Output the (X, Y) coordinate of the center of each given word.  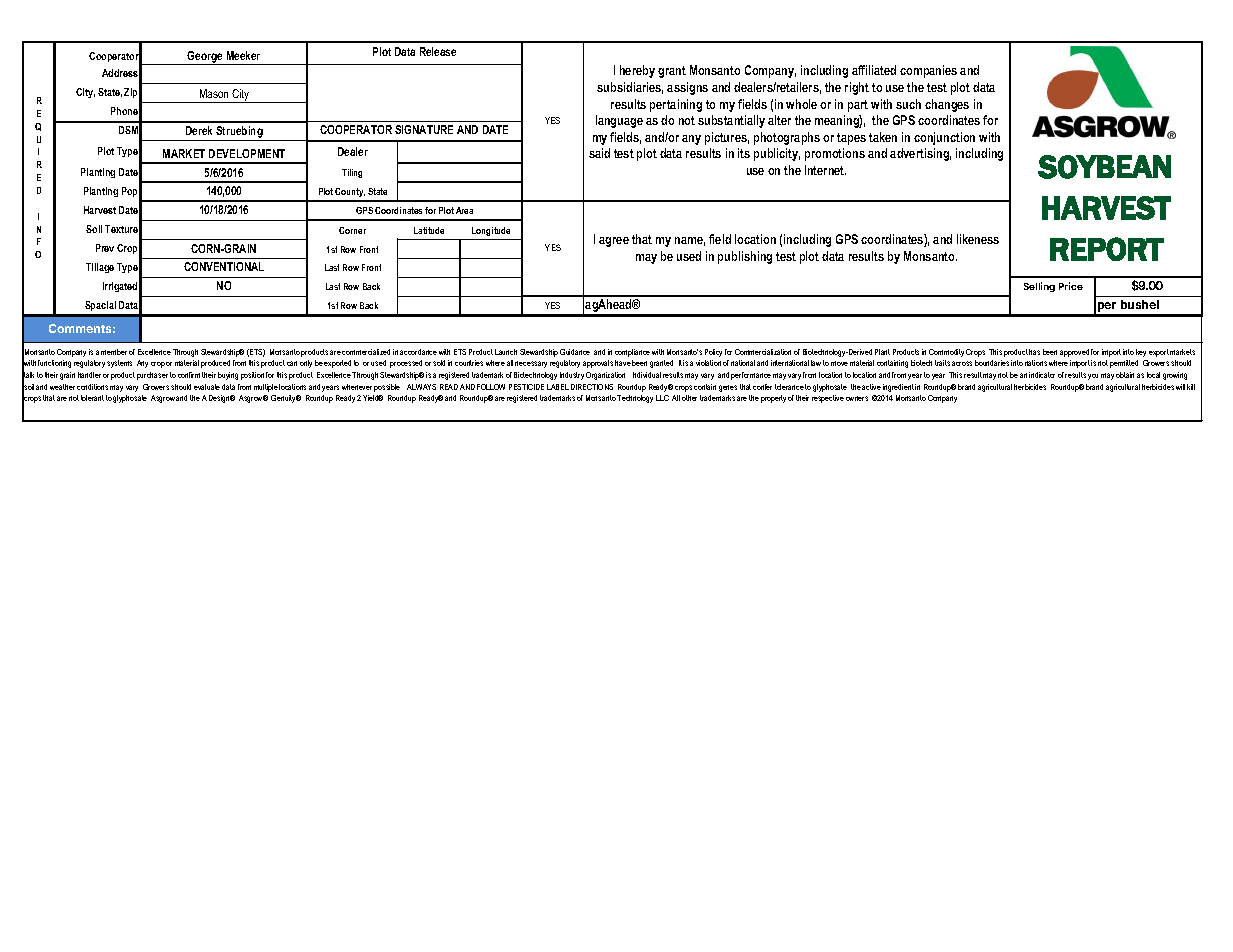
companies (928, 71)
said (599, 153)
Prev (105, 248)
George (205, 58)
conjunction (944, 138)
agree (614, 242)
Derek (199, 130)
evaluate (207, 387)
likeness (978, 239)
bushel (1140, 304)
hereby (637, 71)
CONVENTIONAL (224, 266)
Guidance (575, 352)
